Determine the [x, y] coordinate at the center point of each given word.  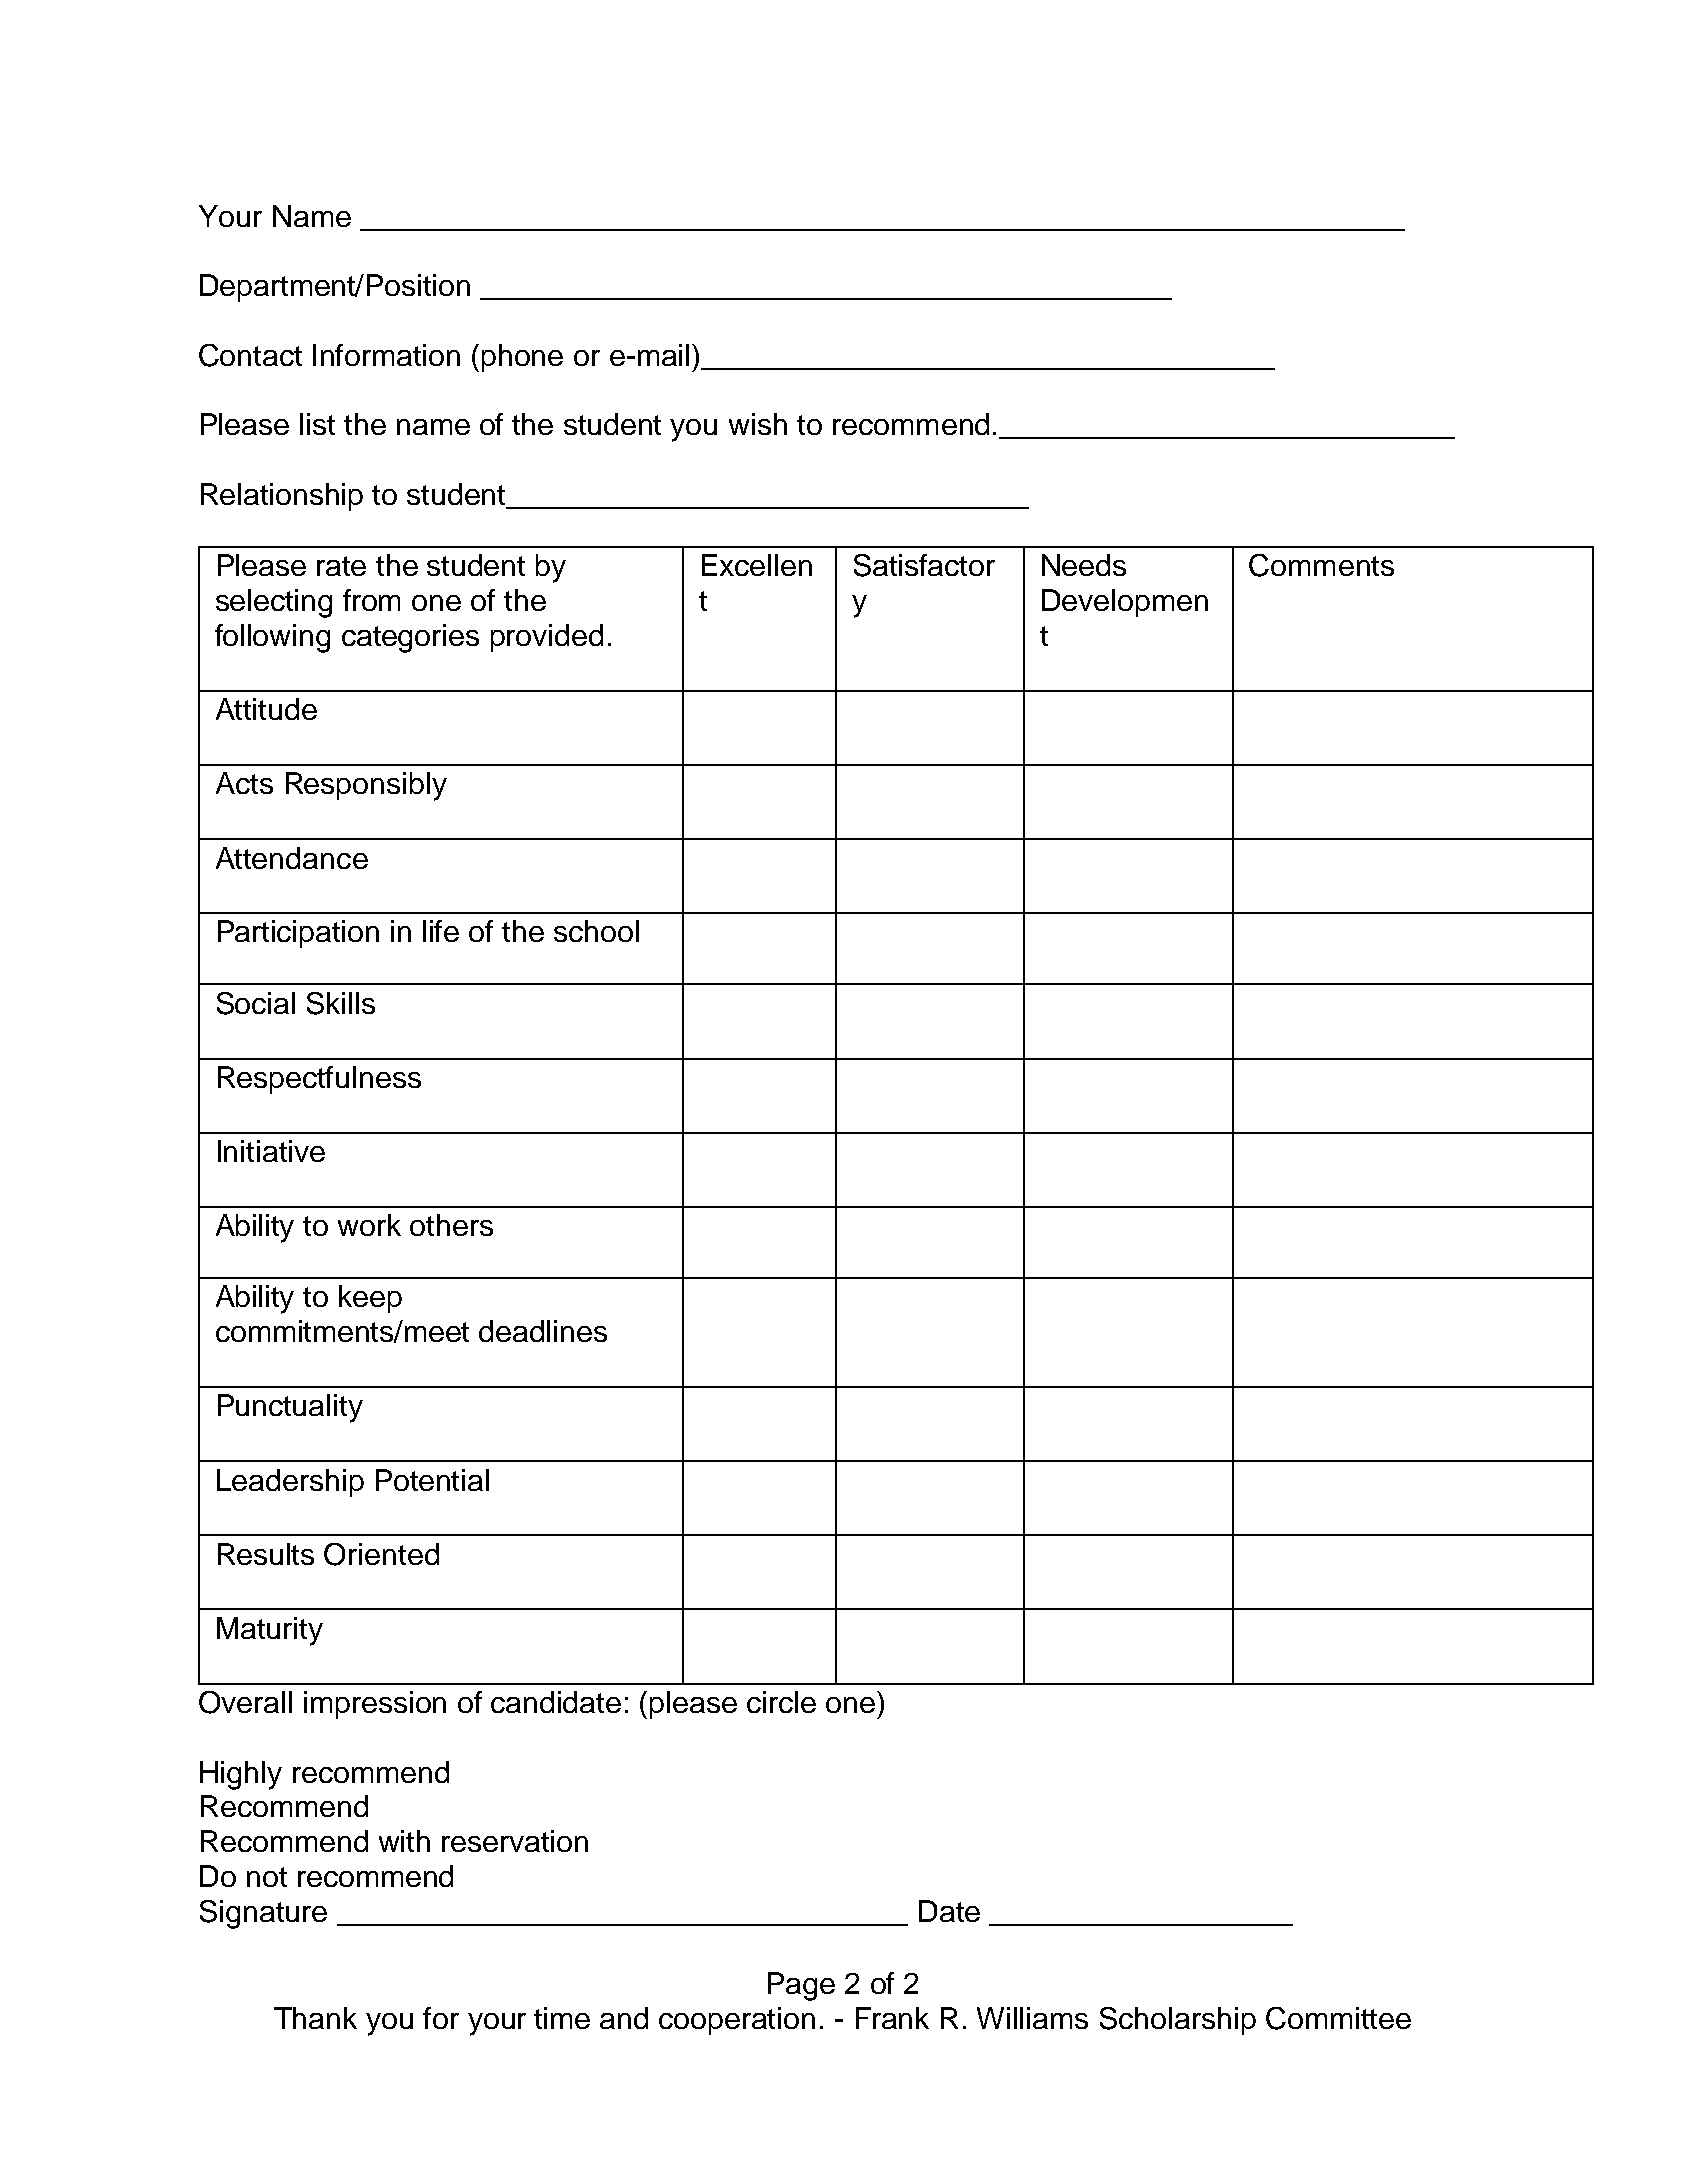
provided [547, 638]
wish [758, 424]
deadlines [543, 1331]
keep [370, 1299]
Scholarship [1178, 2021]
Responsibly [366, 786]
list [317, 424]
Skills [341, 1003]
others [451, 1225]
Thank [315, 2018]
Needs [1084, 565]
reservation [515, 1841]
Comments [1321, 565]
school [596, 931]
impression [375, 1705]
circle [781, 1702]
